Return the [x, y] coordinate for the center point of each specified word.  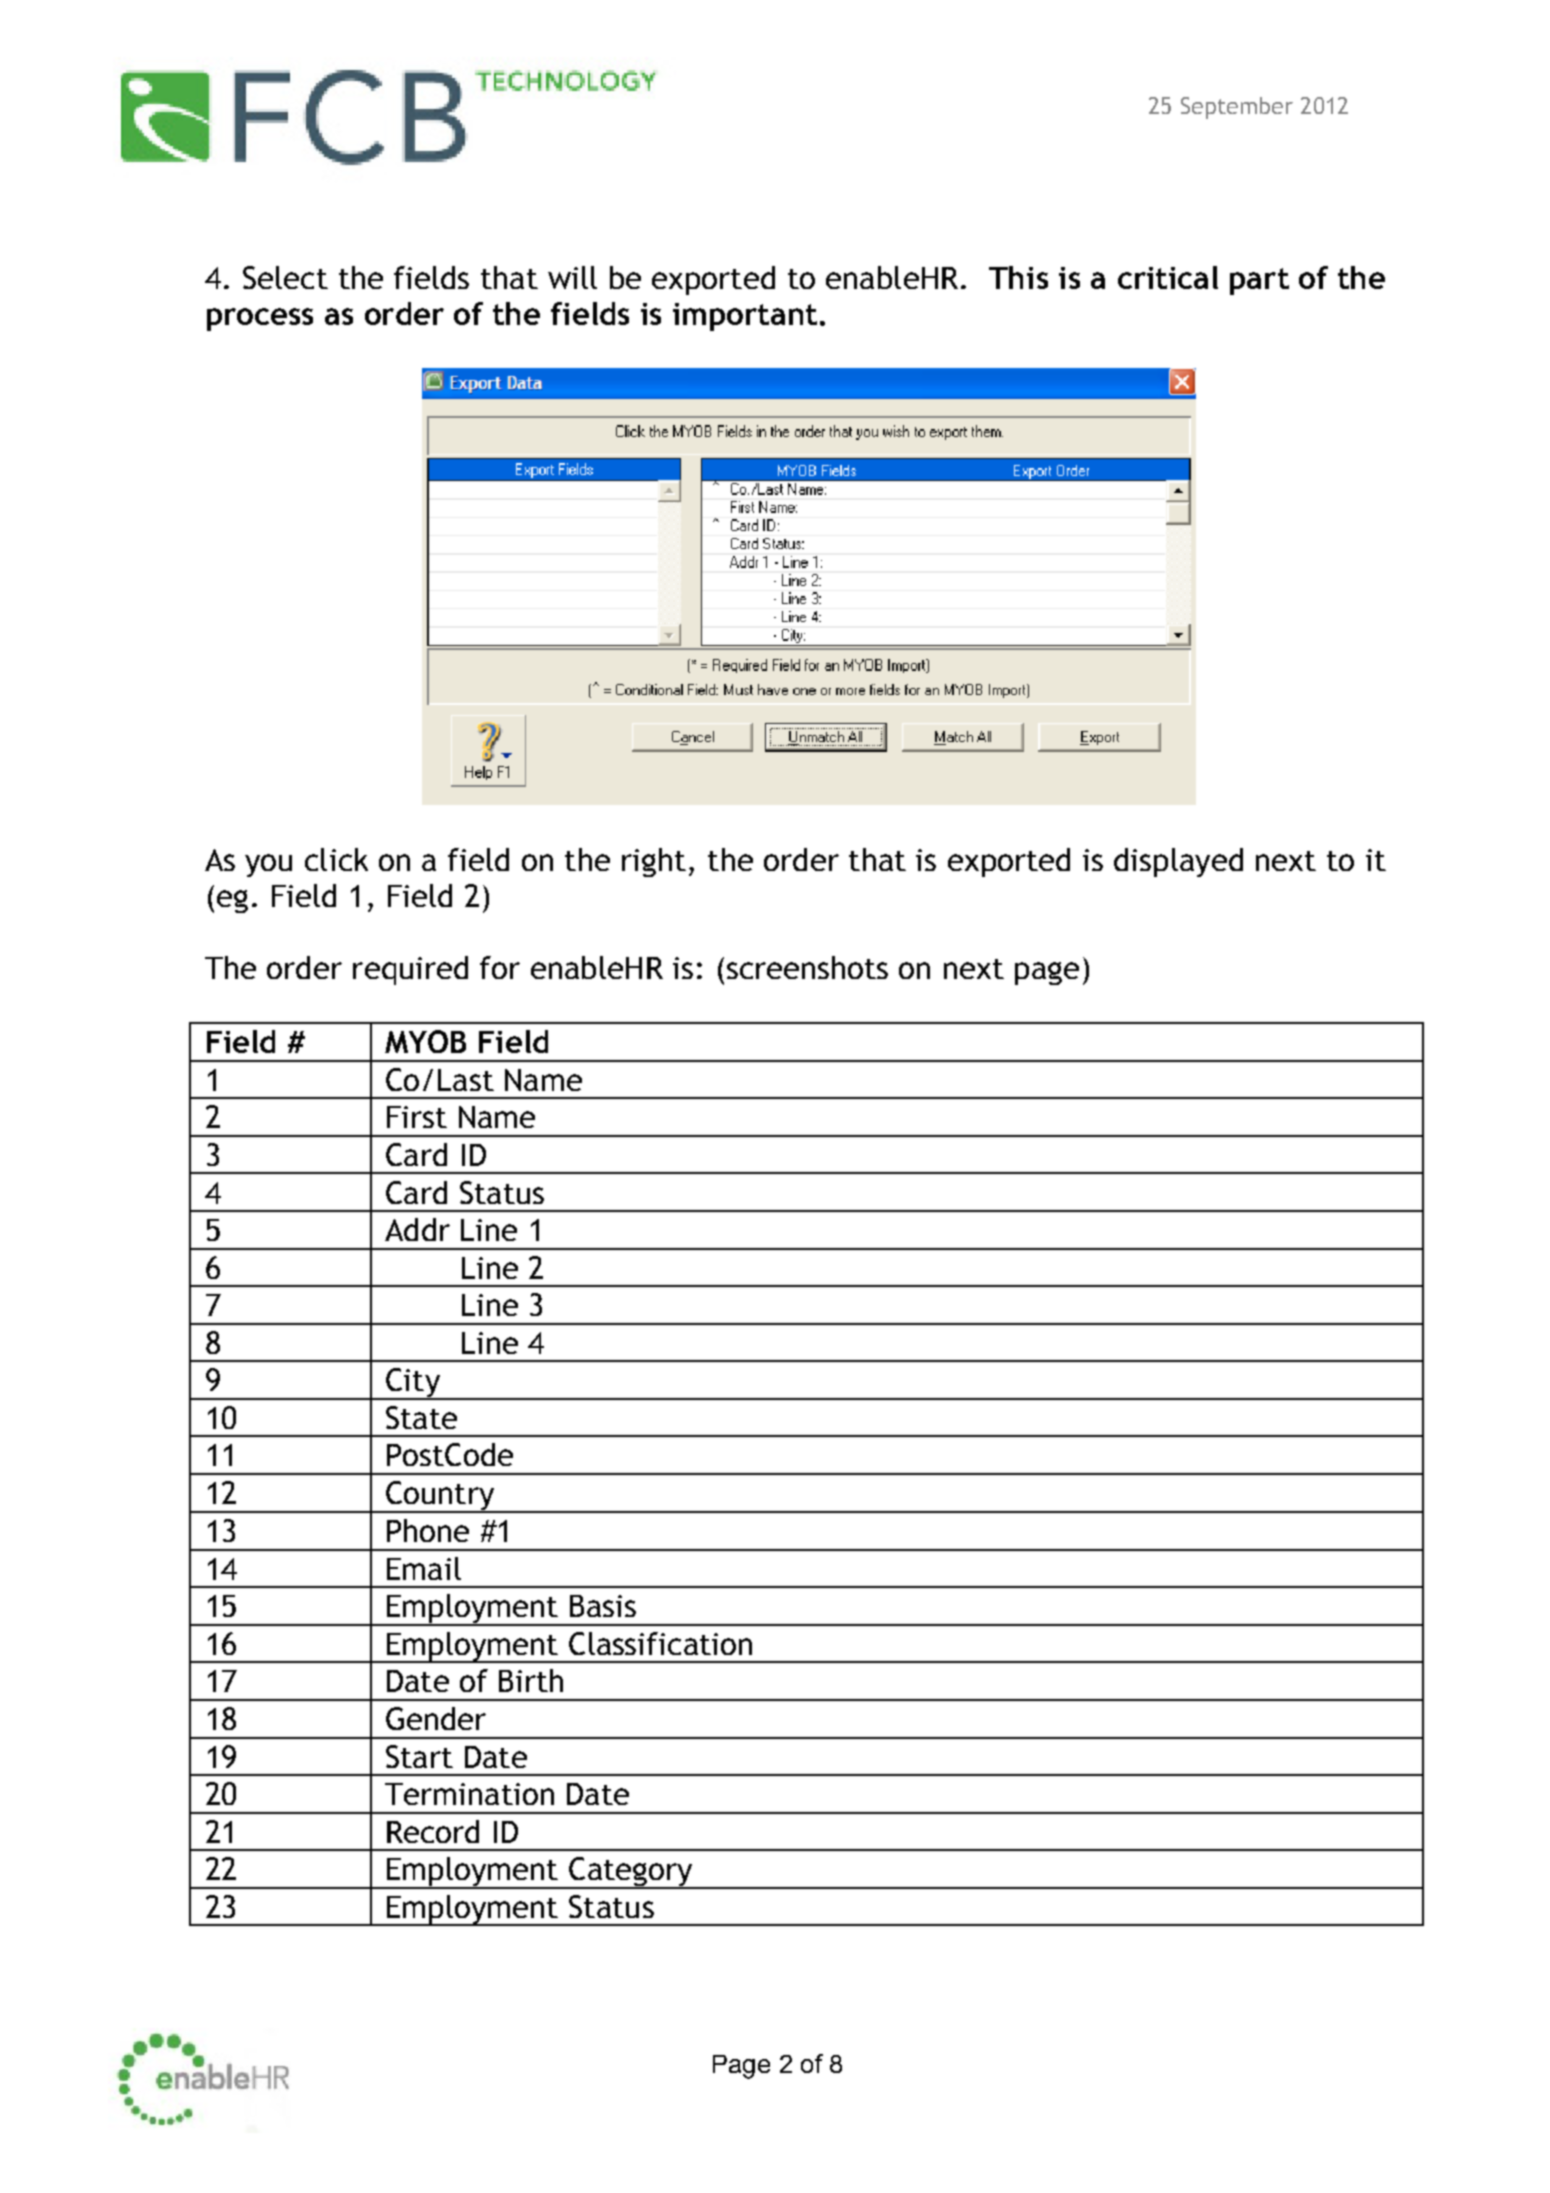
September [1237, 108]
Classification [660, 1643]
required [410, 970]
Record [433, 1831]
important [745, 317]
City [413, 1384]
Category [631, 1873]
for [500, 967]
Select [285, 277]
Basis [603, 1606]
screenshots [807, 967]
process [260, 319]
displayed [1178, 862]
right [654, 862]
